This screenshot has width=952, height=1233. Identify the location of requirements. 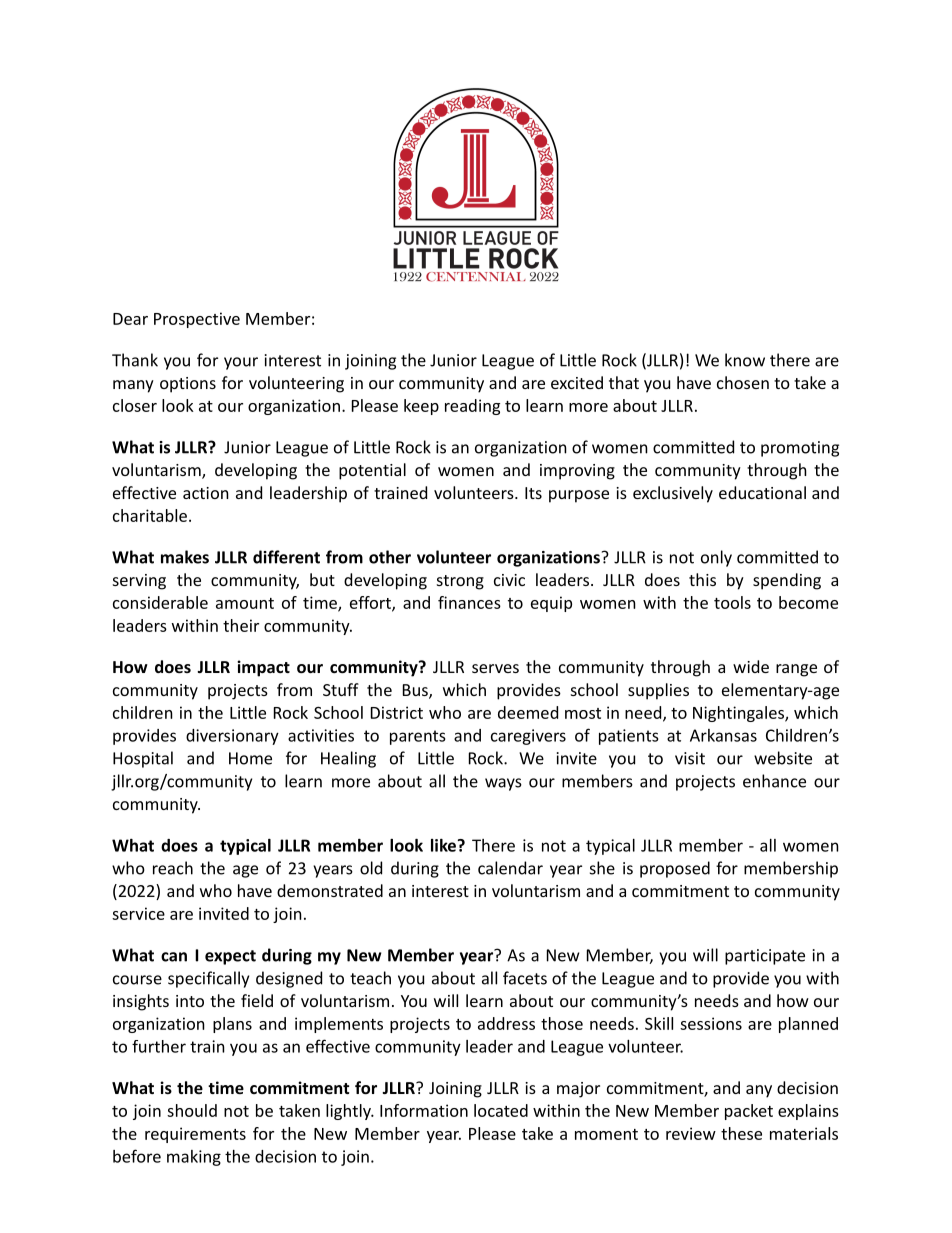
(195, 1135).
